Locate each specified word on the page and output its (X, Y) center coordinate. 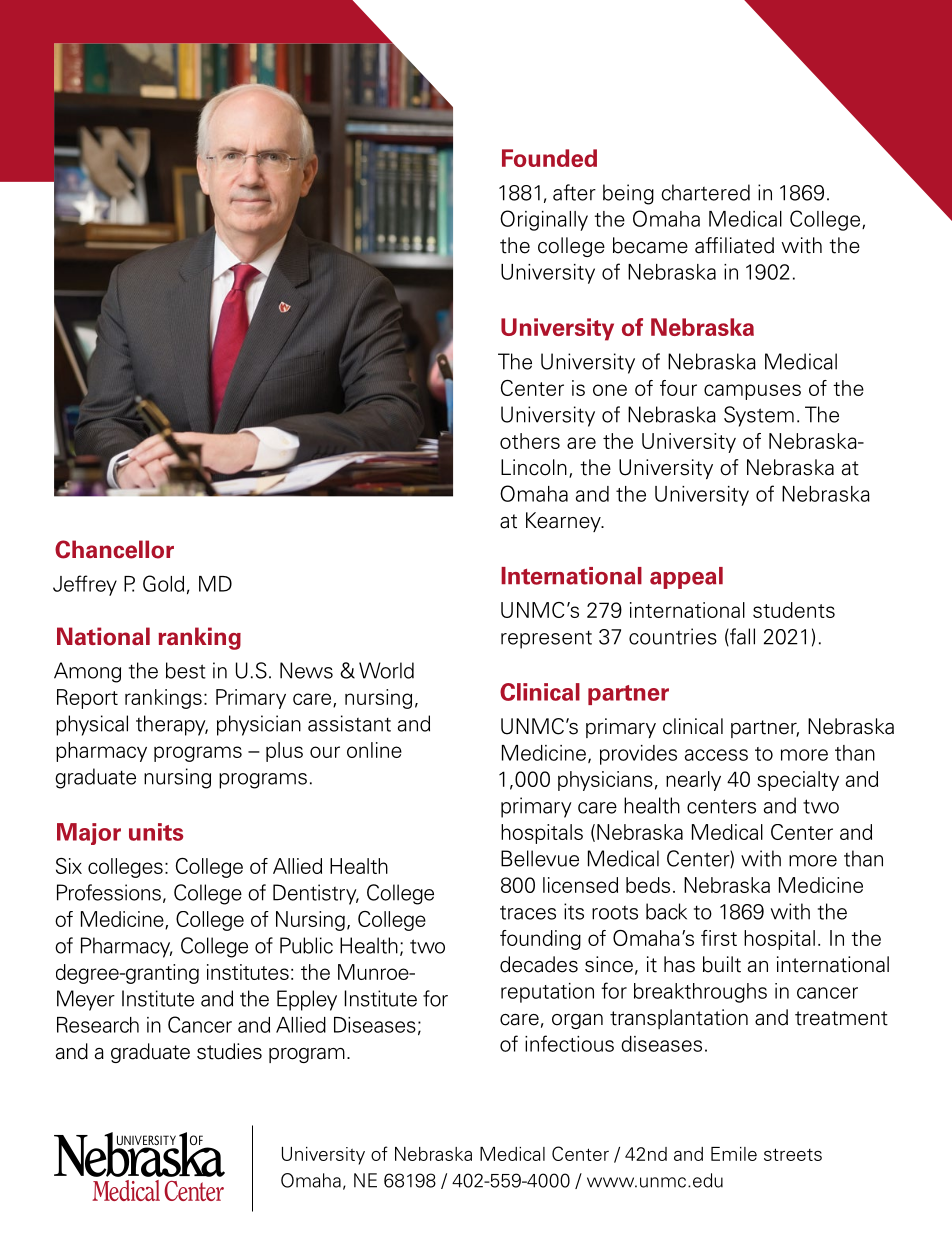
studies (229, 1051)
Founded (549, 158)
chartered (705, 192)
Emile (734, 1154)
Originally (544, 220)
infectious (569, 1043)
